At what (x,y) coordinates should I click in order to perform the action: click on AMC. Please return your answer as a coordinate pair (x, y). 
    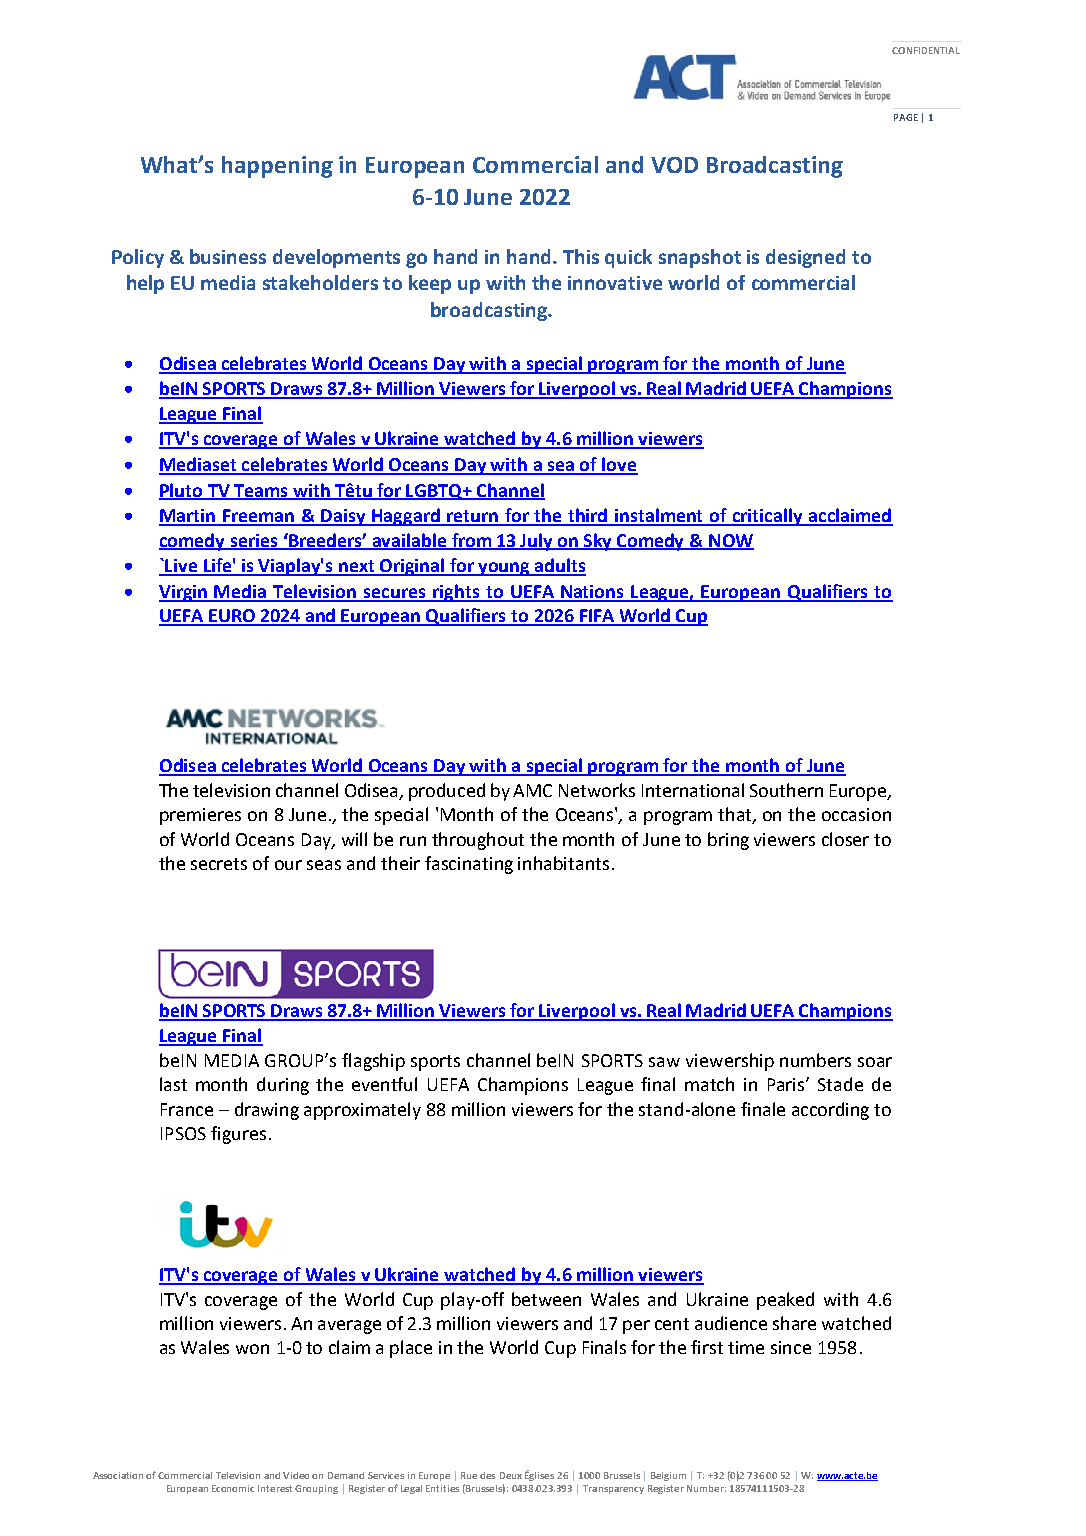
    Looking at the image, I should click on (532, 790).
